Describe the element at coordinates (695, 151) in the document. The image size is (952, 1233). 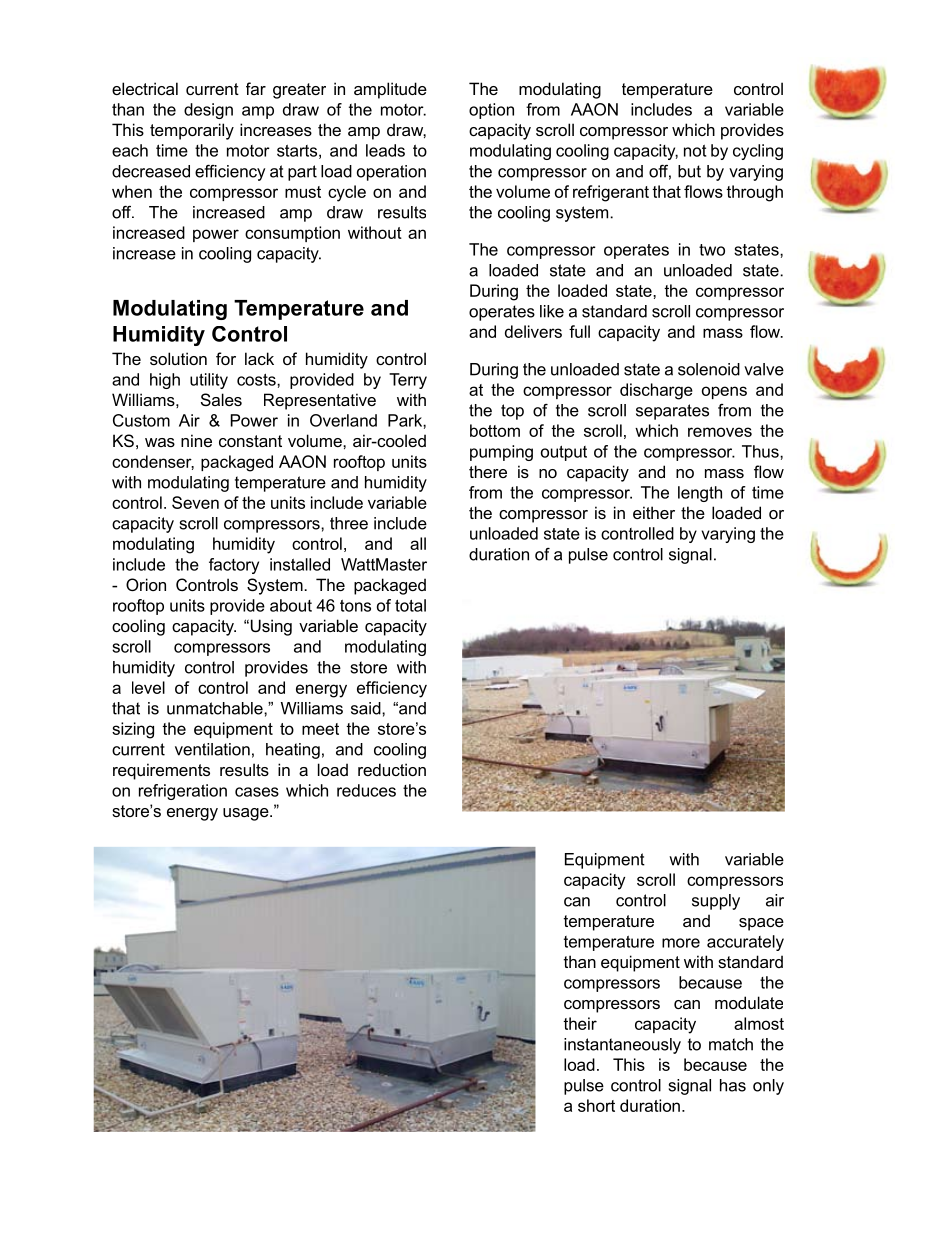
I see `not` at that location.
